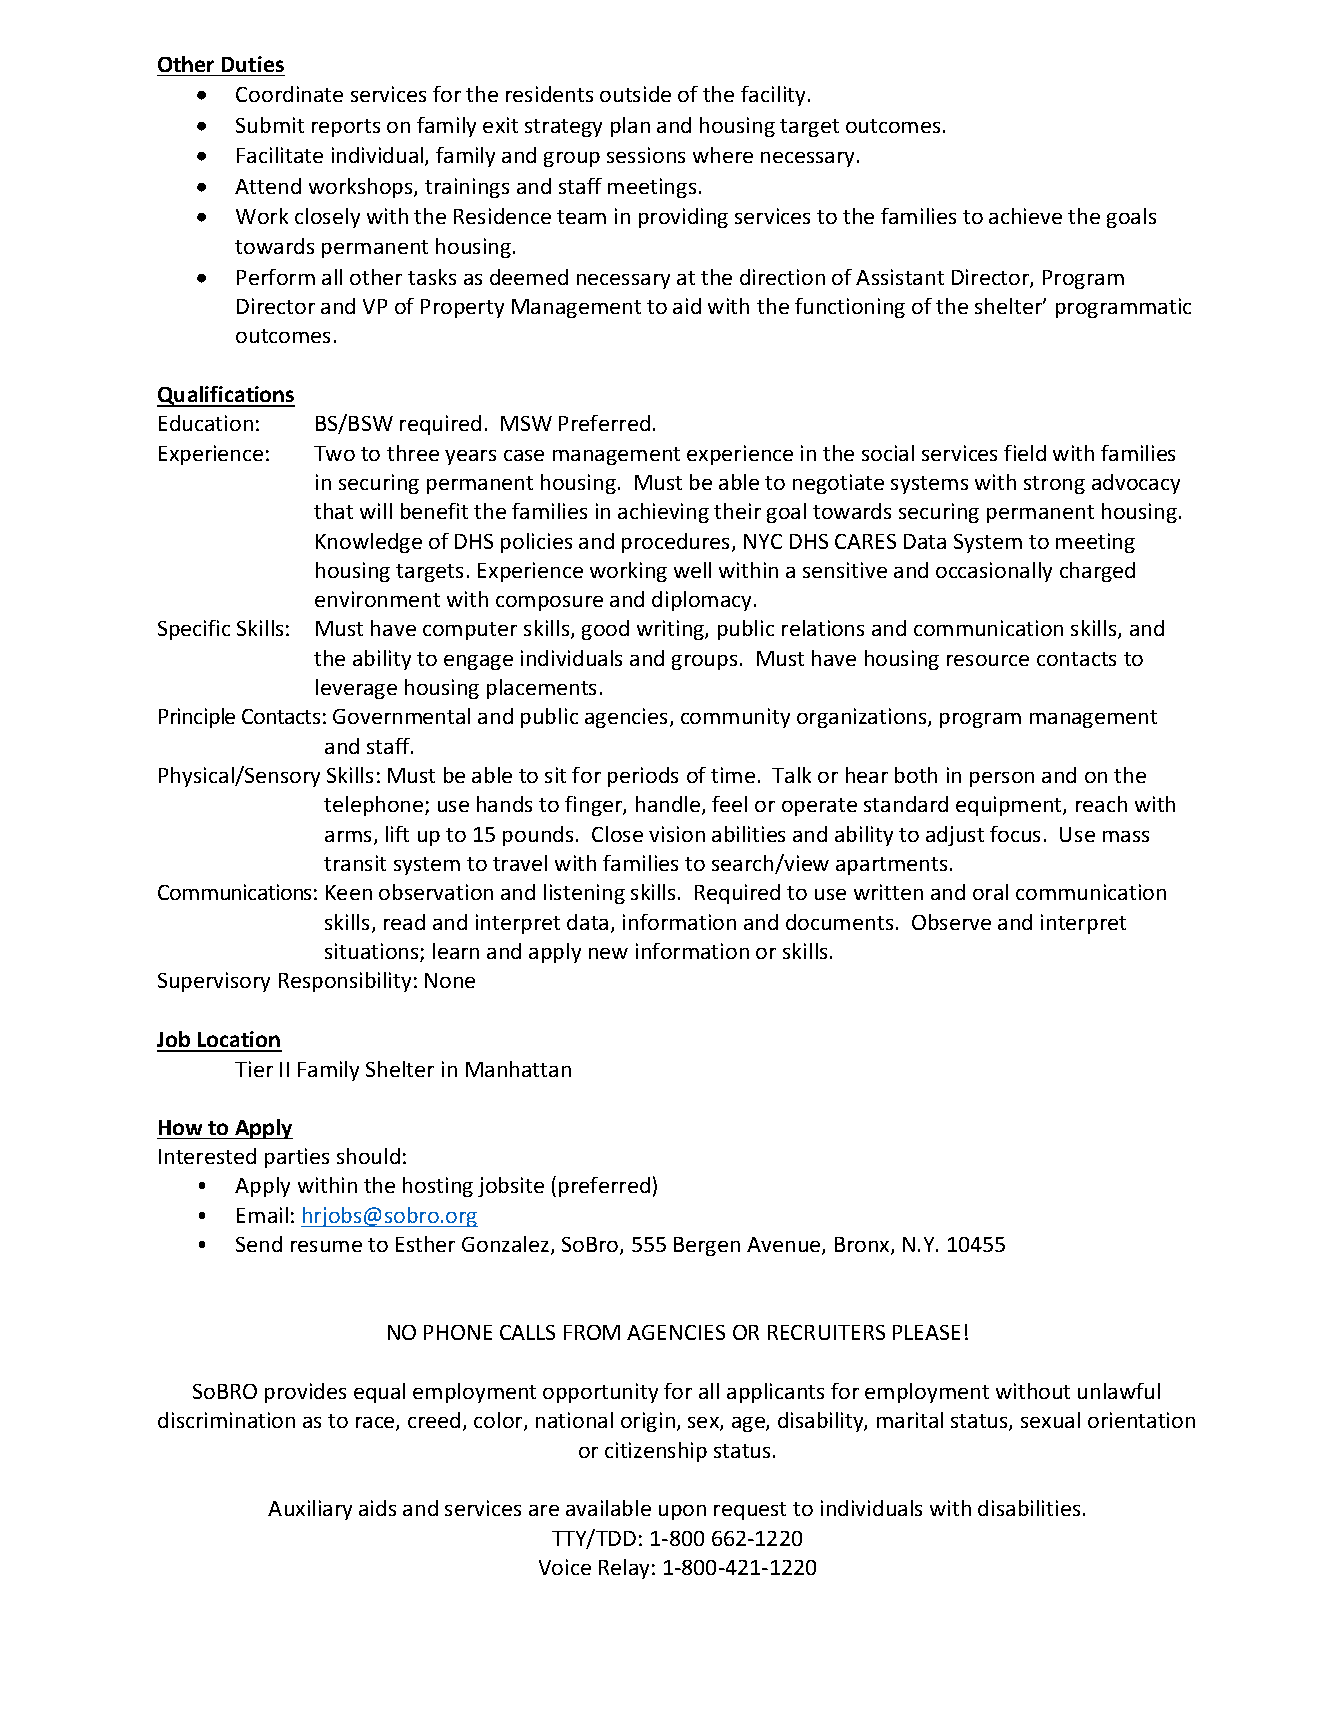 This screenshot has height=1729, width=1336. What do you see at coordinates (994, 572) in the screenshot?
I see `occasionally` at bounding box center [994, 572].
